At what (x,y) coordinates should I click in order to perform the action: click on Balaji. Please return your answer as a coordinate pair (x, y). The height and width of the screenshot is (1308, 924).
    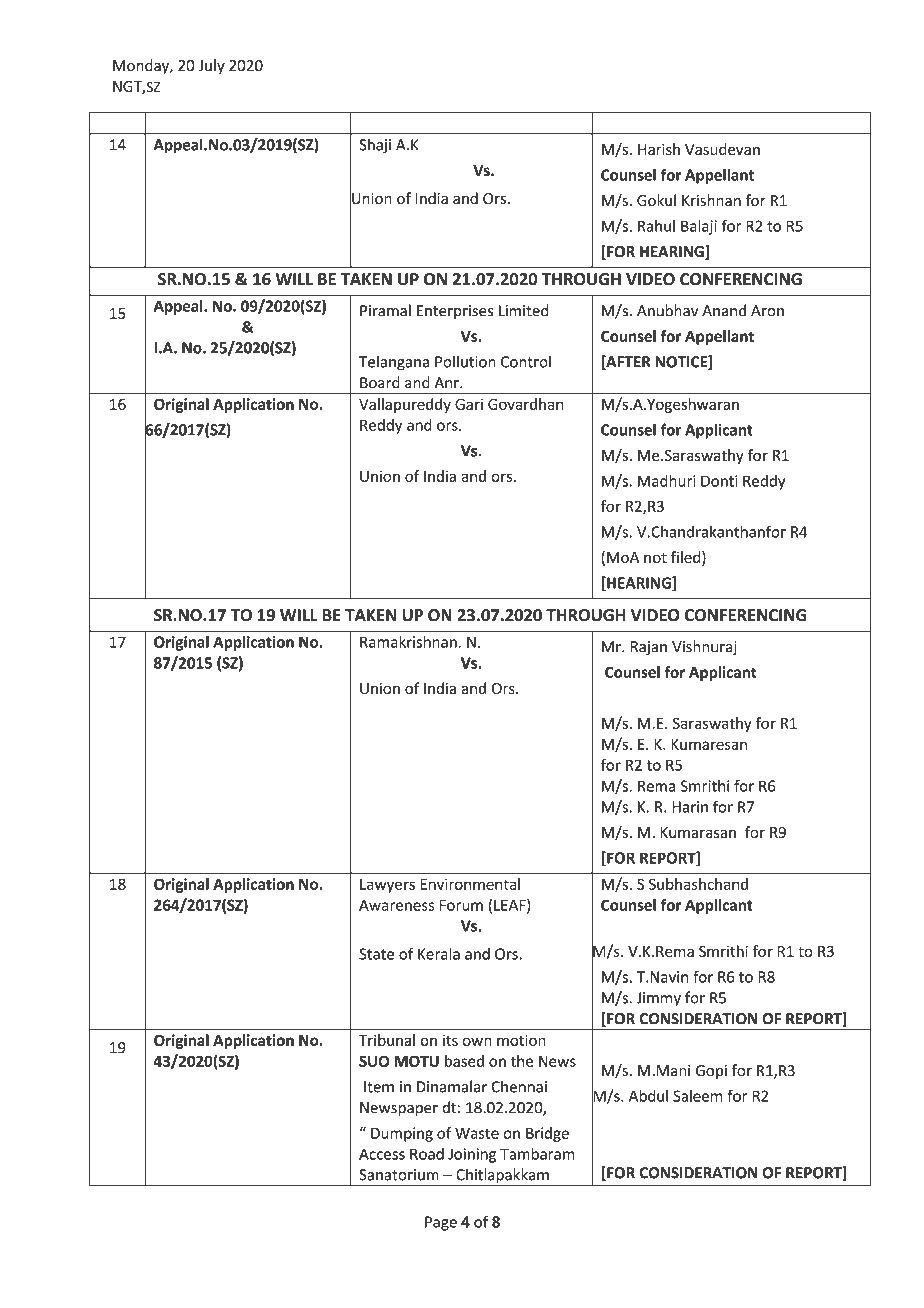
    Looking at the image, I should click on (699, 227).
